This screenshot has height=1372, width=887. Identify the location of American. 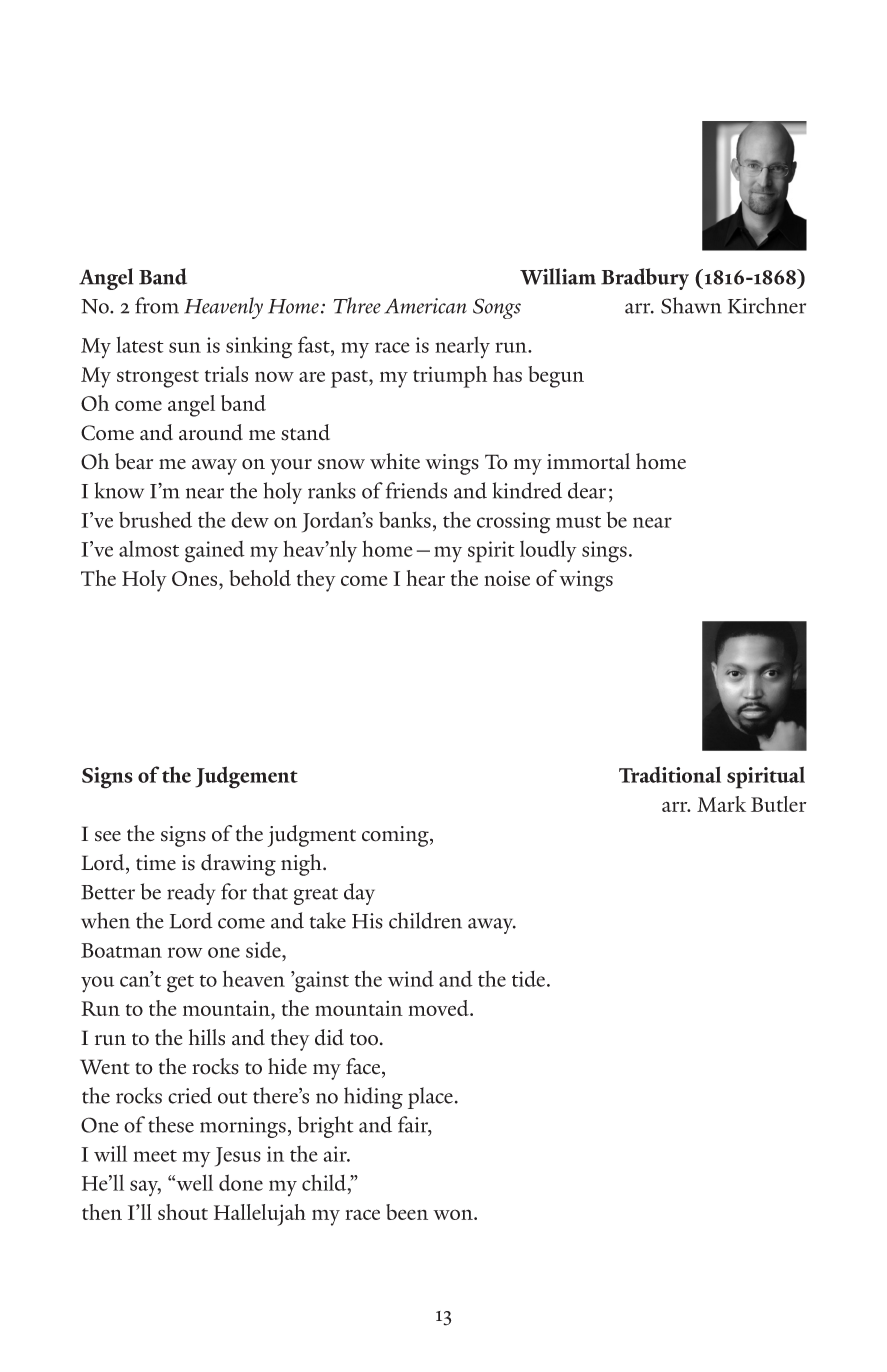
(425, 306).
